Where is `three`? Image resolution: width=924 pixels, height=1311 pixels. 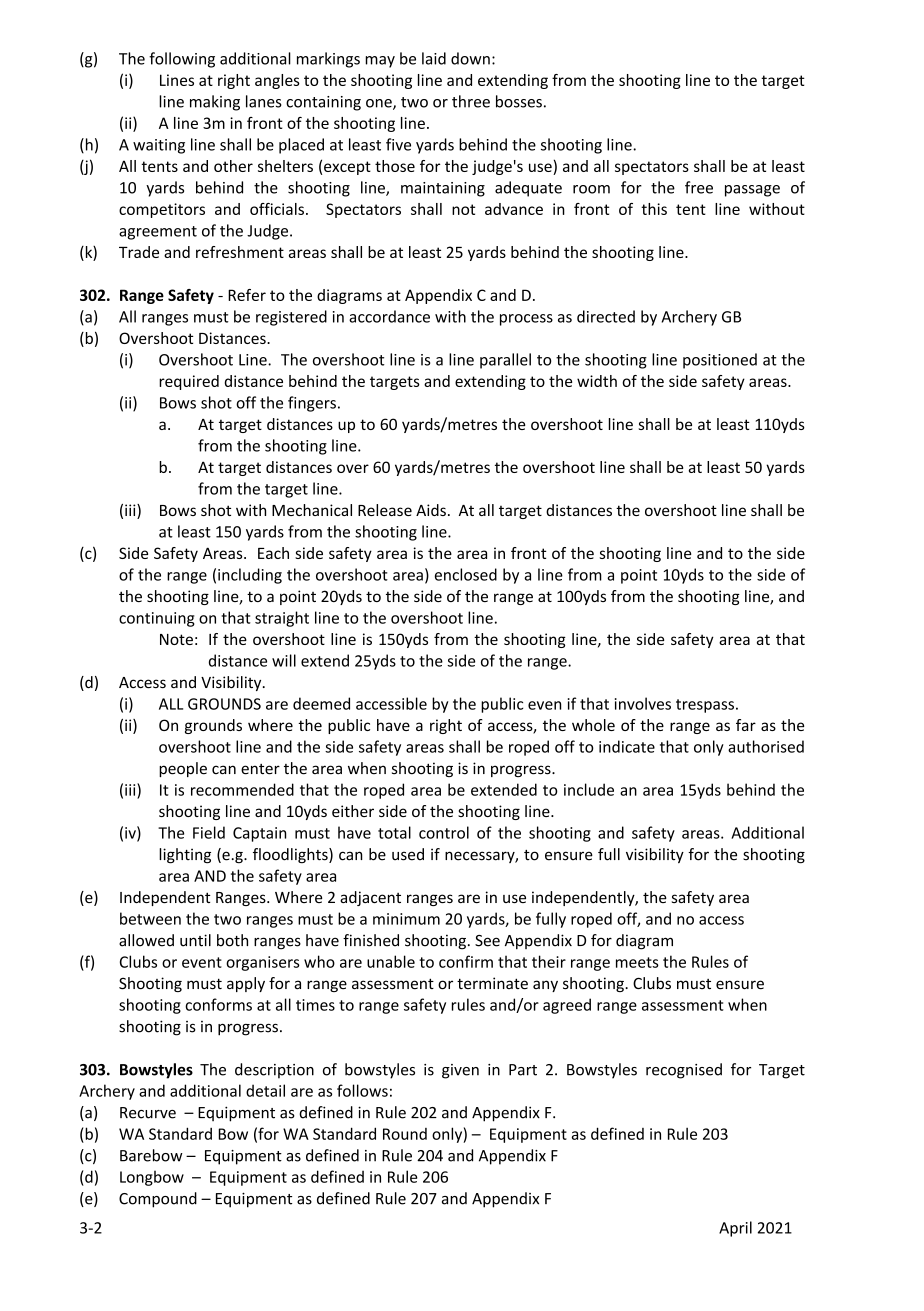
three is located at coordinates (471, 101).
